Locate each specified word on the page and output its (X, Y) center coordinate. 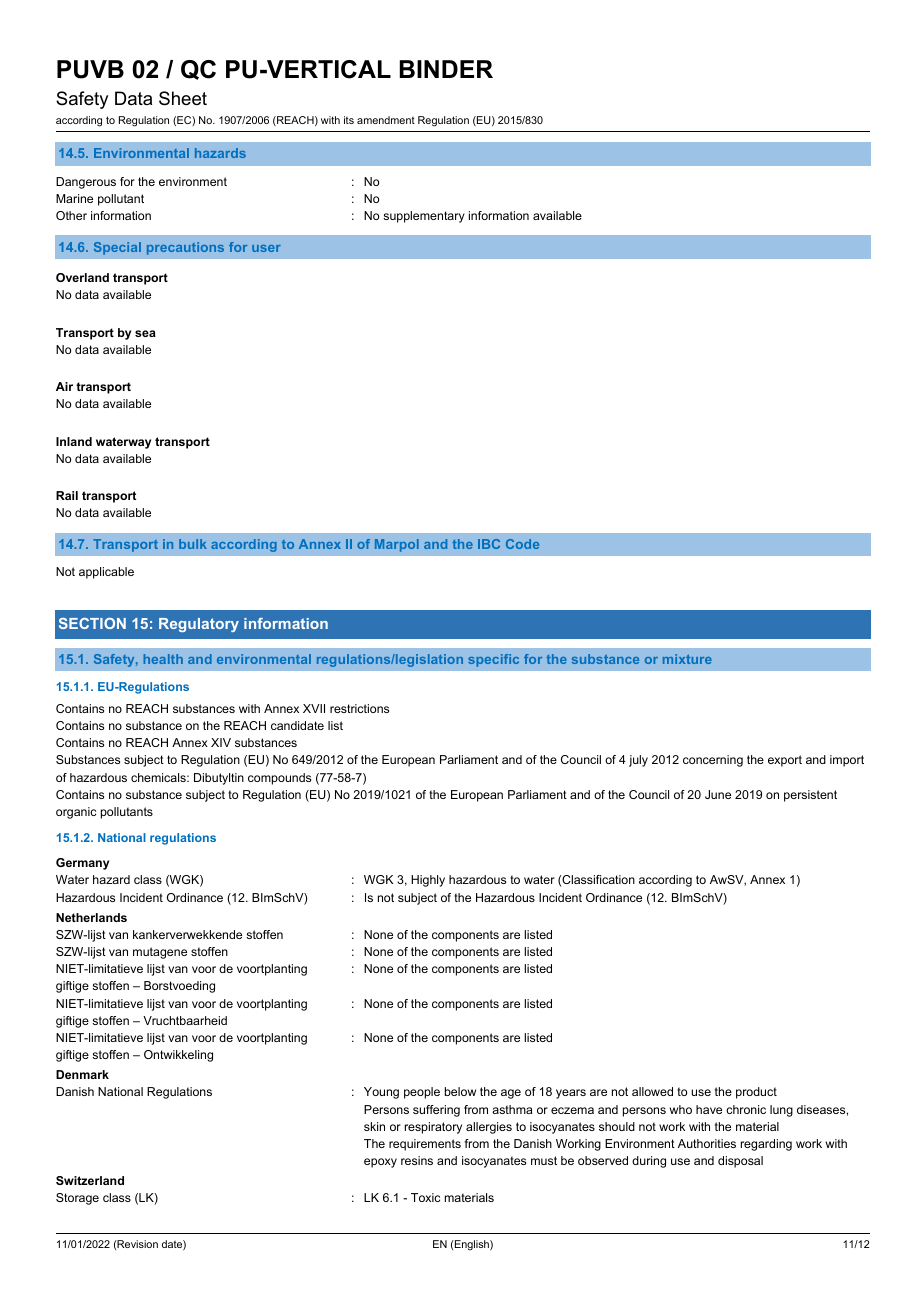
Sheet (183, 98)
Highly (428, 881)
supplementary (424, 217)
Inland (74, 441)
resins (417, 1160)
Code (522, 544)
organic (76, 813)
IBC (489, 544)
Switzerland (90, 1180)
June (718, 794)
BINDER (446, 69)
